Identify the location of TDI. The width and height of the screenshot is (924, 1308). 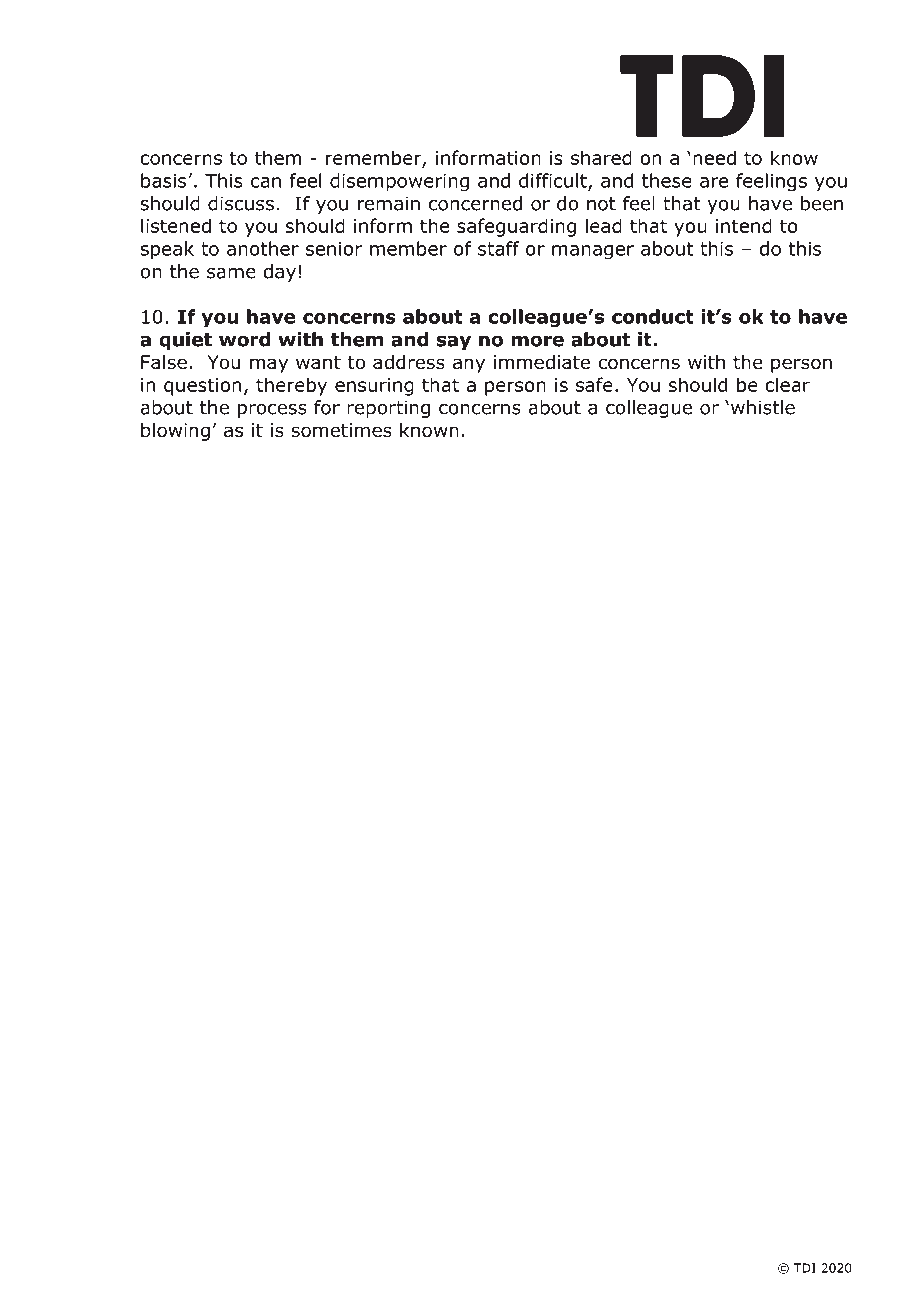
(805, 1268).
